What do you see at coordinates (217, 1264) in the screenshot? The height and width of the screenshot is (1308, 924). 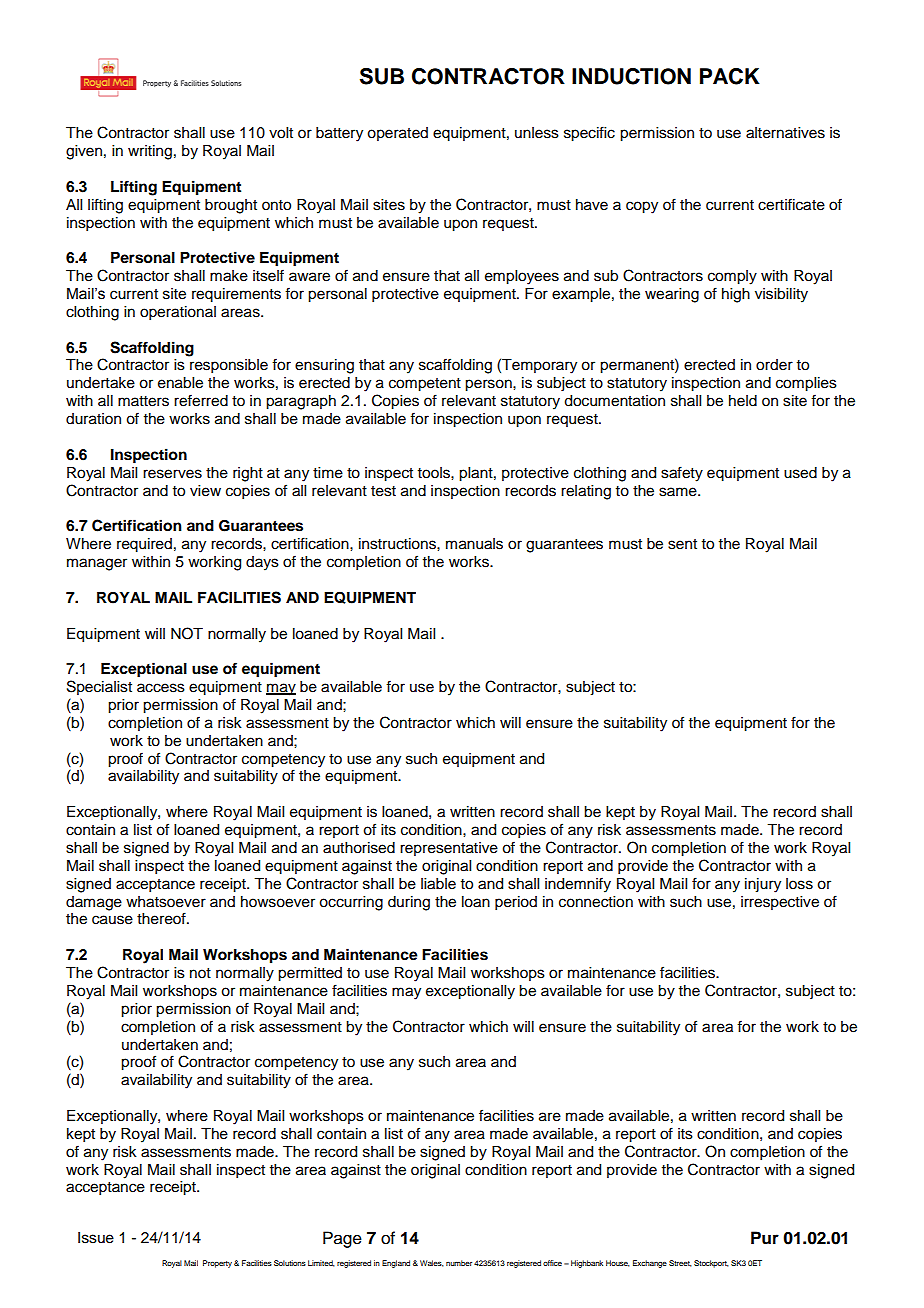 I see `Property` at bounding box center [217, 1264].
